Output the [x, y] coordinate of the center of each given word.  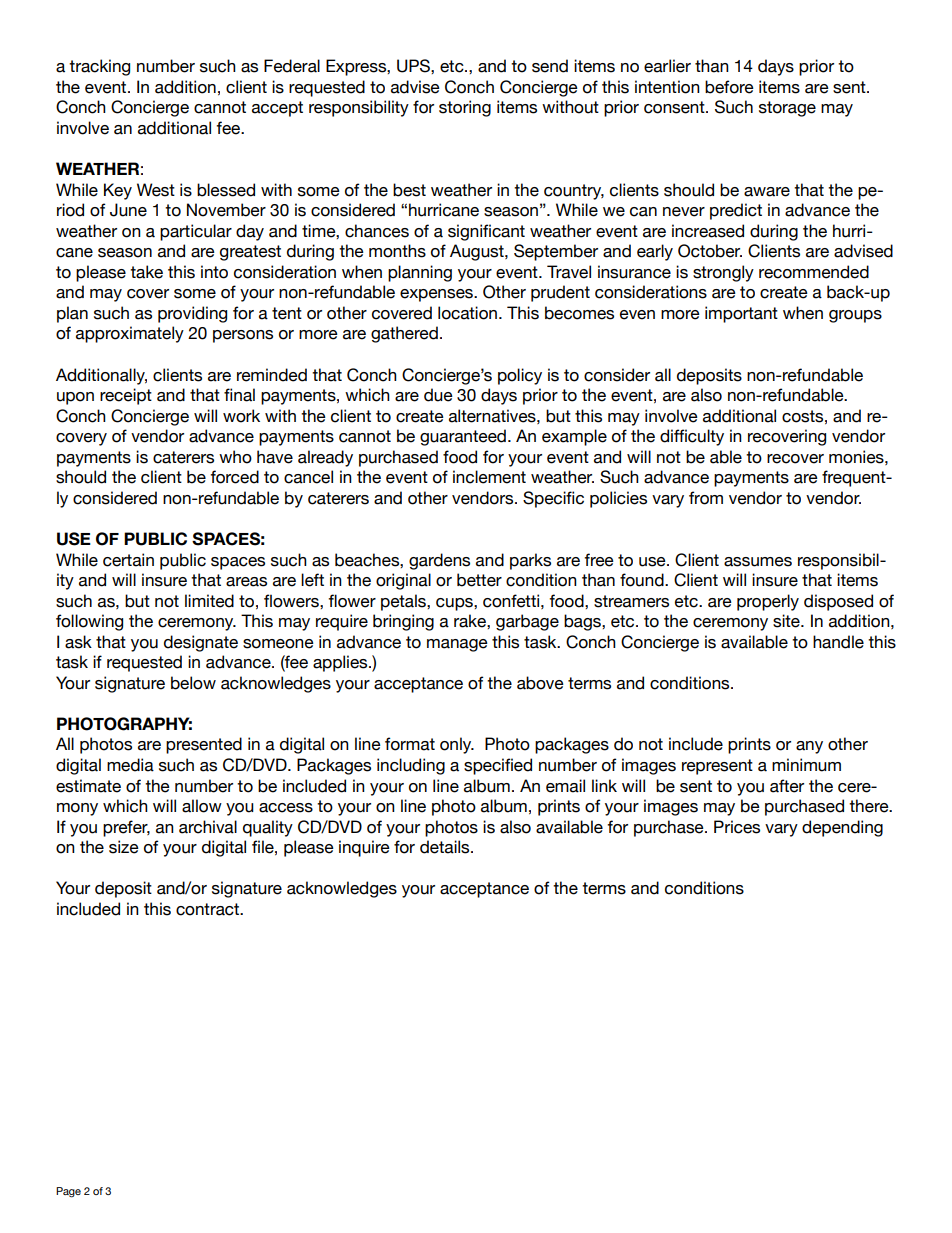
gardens [439, 561]
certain [128, 560]
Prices [737, 827]
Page [68, 1192]
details [446, 847]
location [467, 313]
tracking [99, 67]
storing [465, 108]
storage [787, 109]
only [457, 745]
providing [192, 314]
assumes [758, 562]
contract [208, 909]
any [809, 747]
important [741, 314]
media [130, 765]
